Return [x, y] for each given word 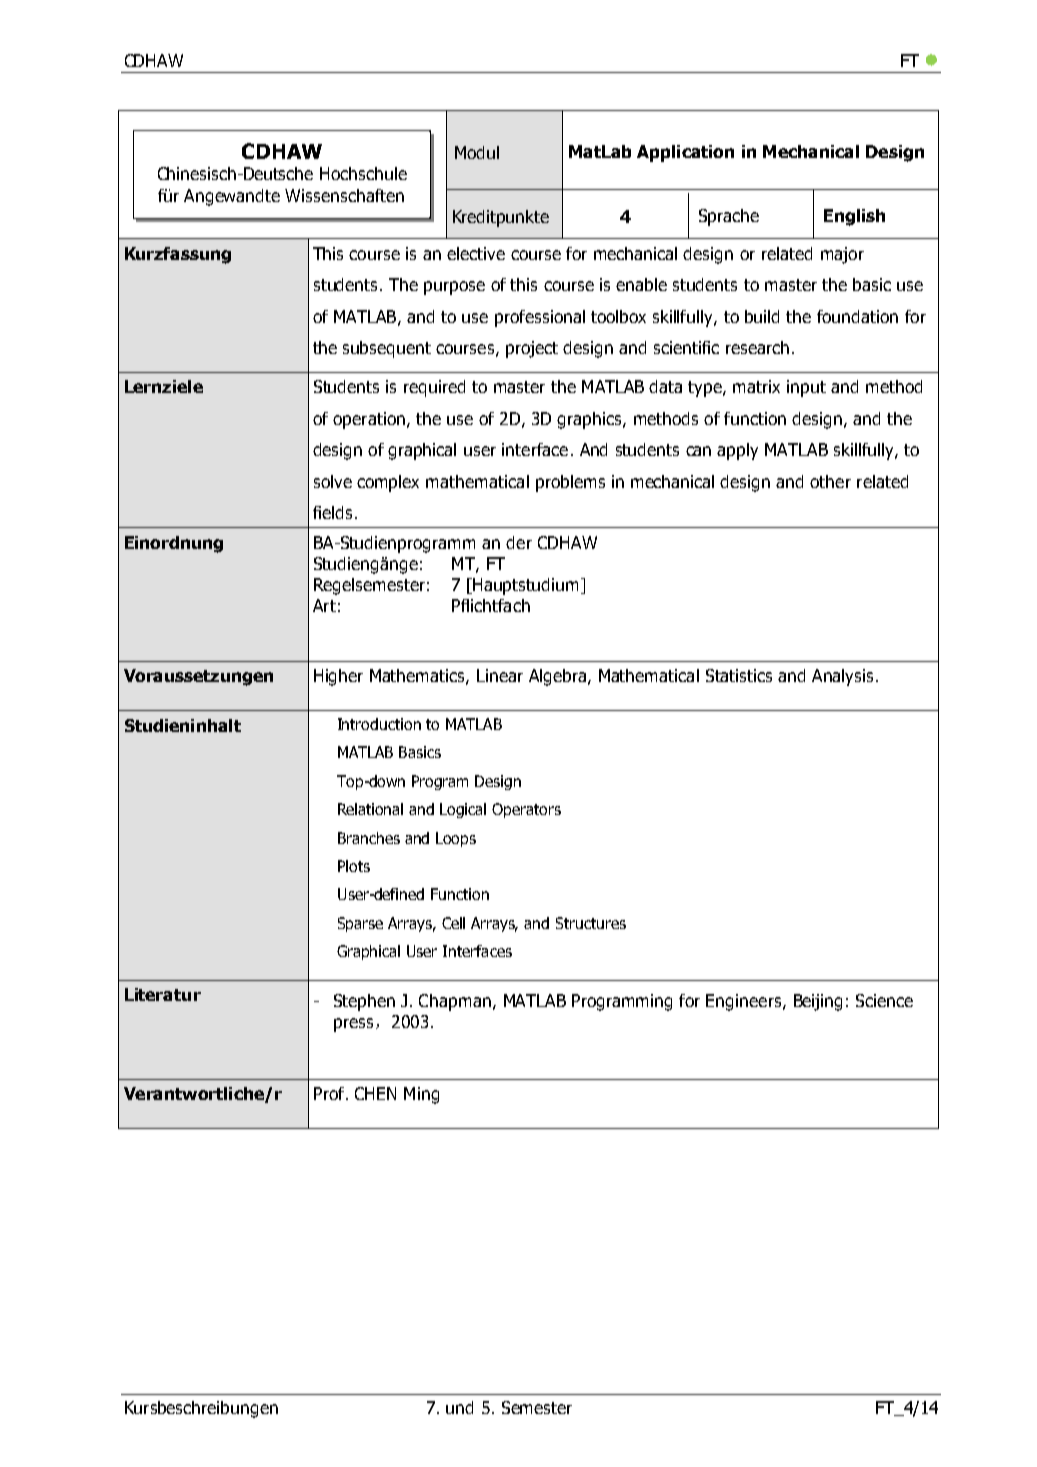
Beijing [818, 1002]
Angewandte [232, 197]
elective [476, 253]
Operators [526, 810]
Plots [354, 866]
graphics [590, 420]
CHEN [375, 1093]
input [806, 388]
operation [369, 420]
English [854, 217]
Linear [500, 675]
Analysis [842, 677]
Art [324, 605]
